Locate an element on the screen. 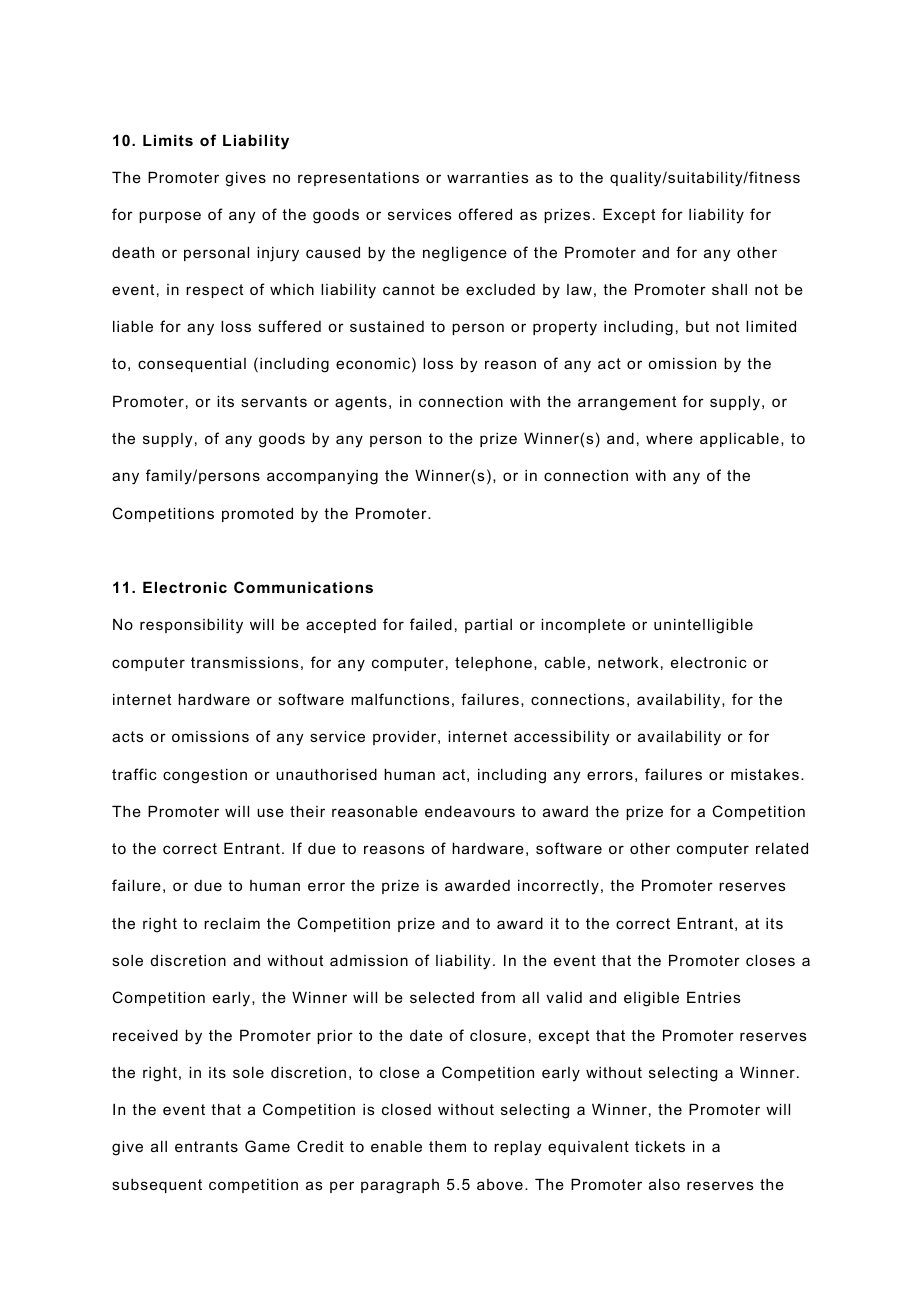  Game is located at coordinates (267, 1146).
